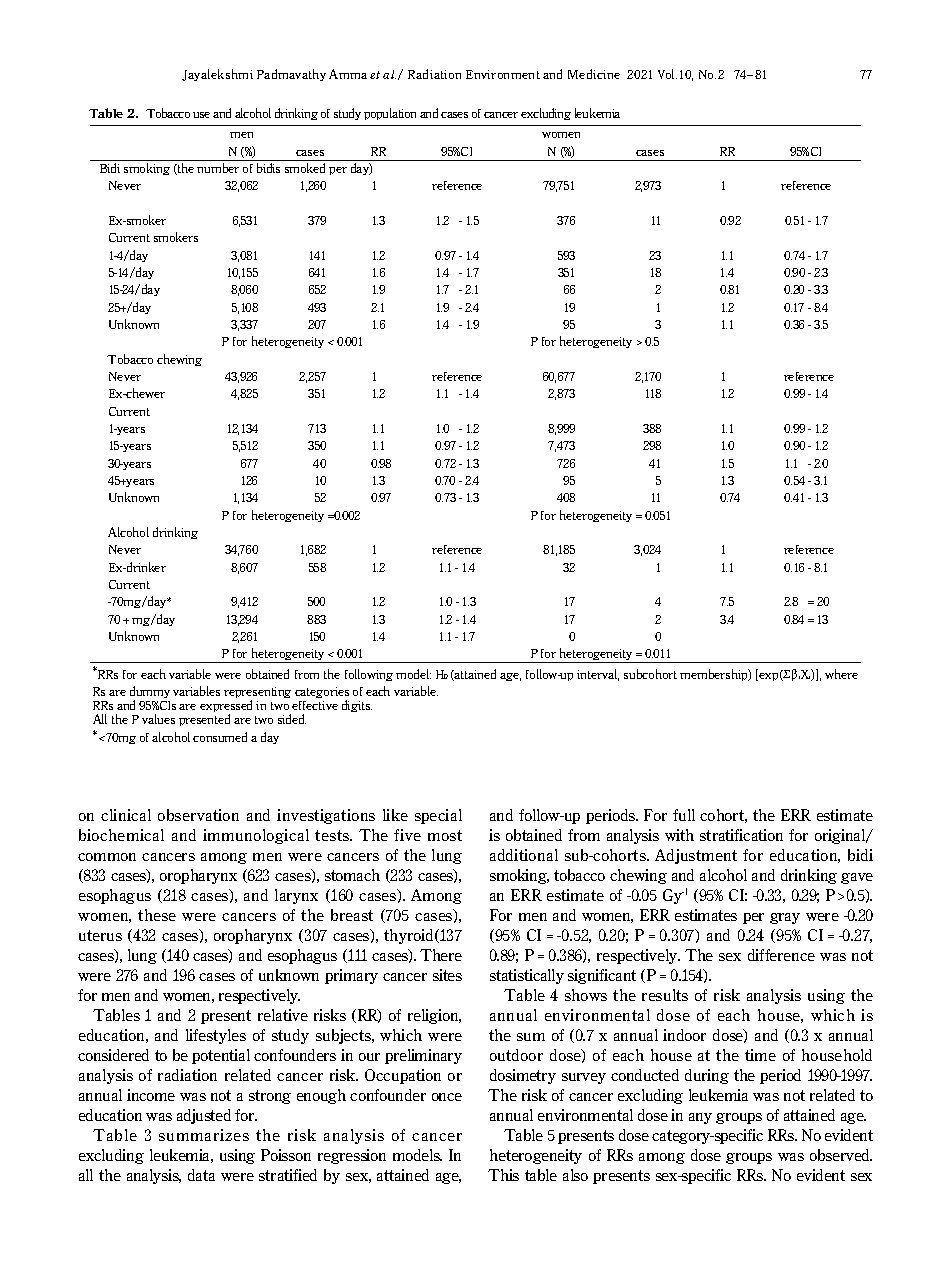 The width and height of the screenshot is (952, 1265). I want to click on summarizes, so click(204, 1135).
